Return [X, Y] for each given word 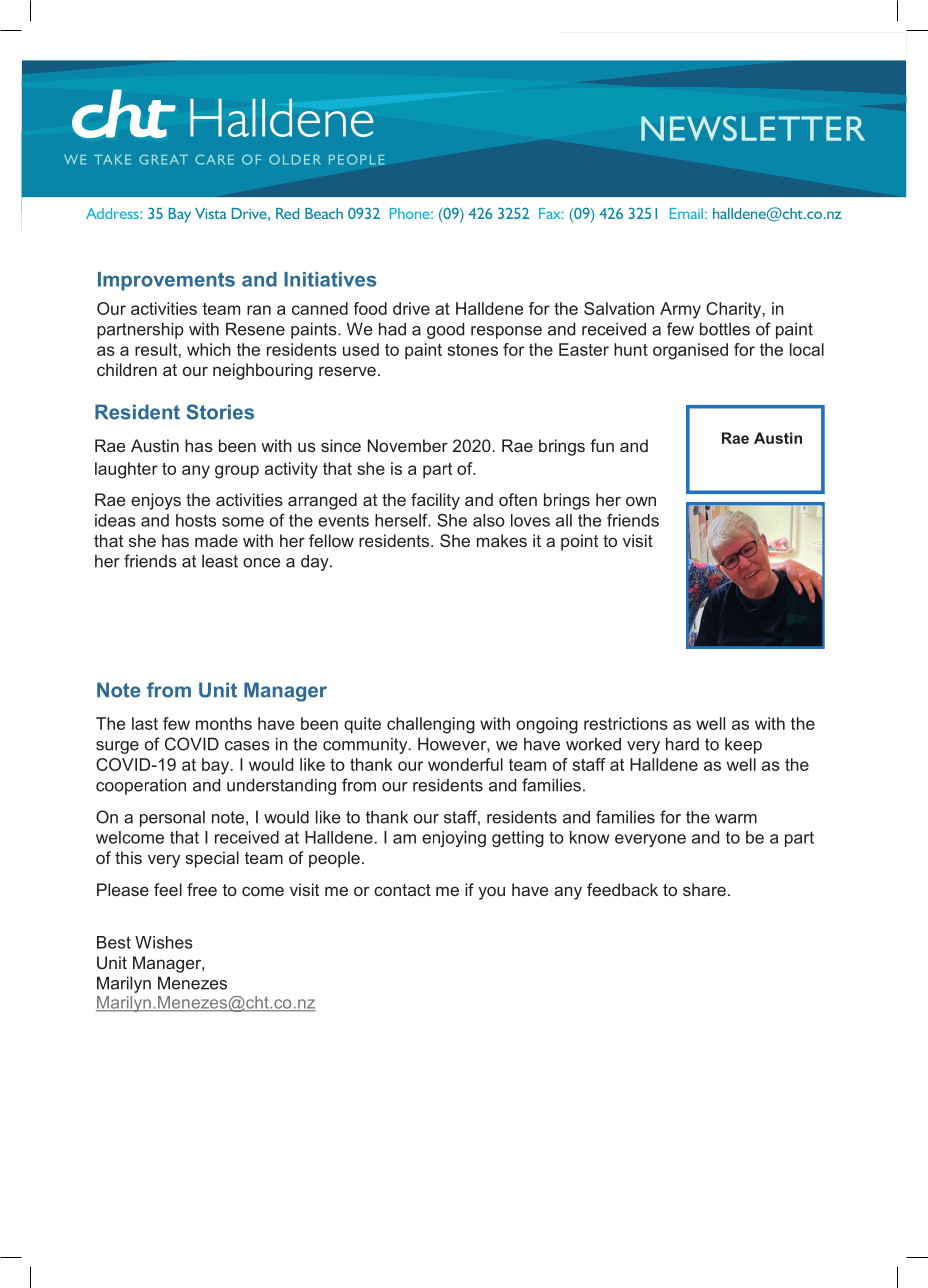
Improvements [166, 281]
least [220, 561]
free [202, 889]
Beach [324, 213]
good [445, 330]
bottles [725, 329]
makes [502, 540]
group [237, 472]
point [579, 542]
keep [743, 745]
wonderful [465, 764]
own [641, 501]
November [408, 445]
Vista [211, 213]
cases [247, 746]
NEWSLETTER [753, 128]
